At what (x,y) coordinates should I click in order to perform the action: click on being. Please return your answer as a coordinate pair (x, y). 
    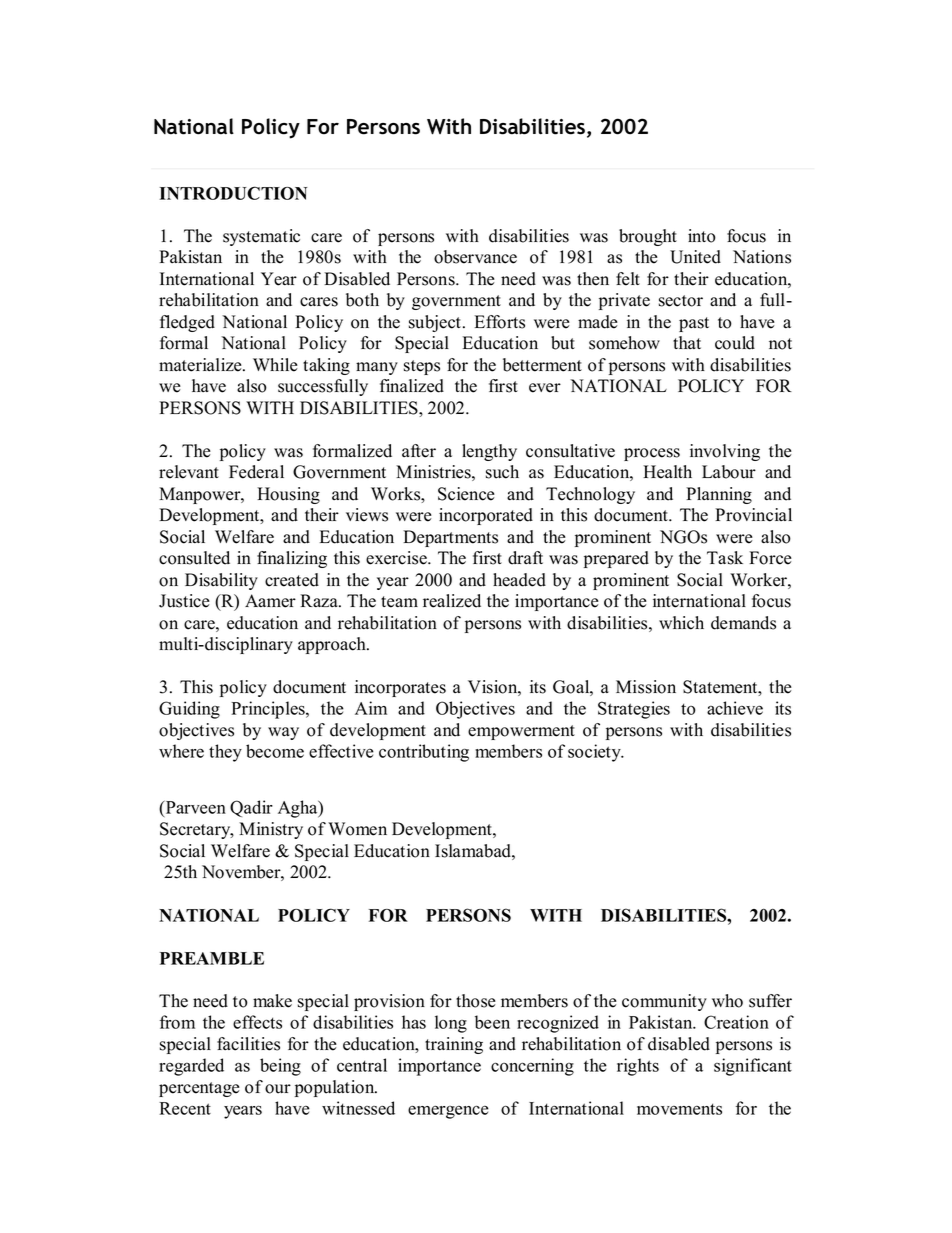
    Looking at the image, I should click on (280, 1067).
